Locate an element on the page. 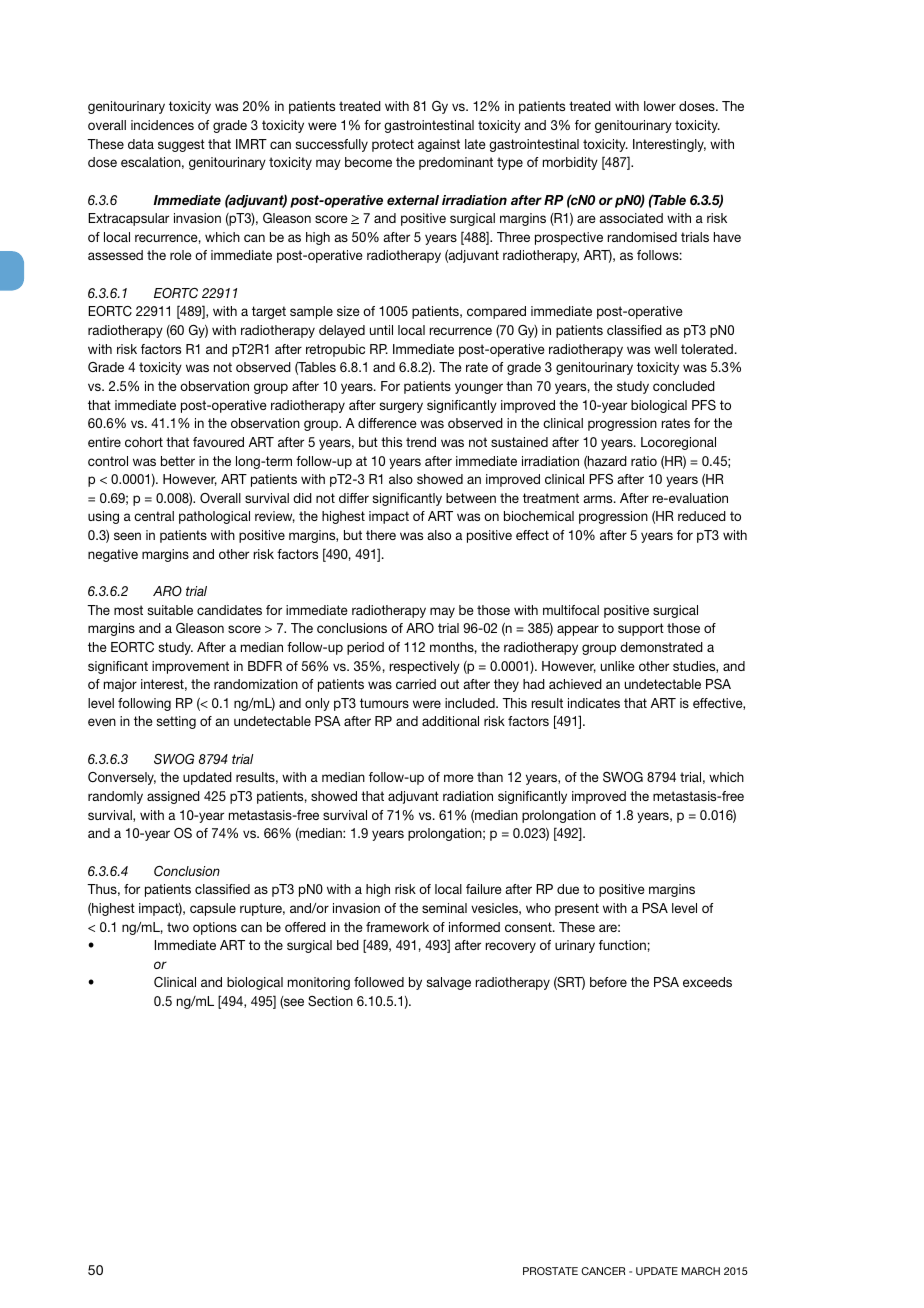  seminal is located at coordinates (444, 908).
